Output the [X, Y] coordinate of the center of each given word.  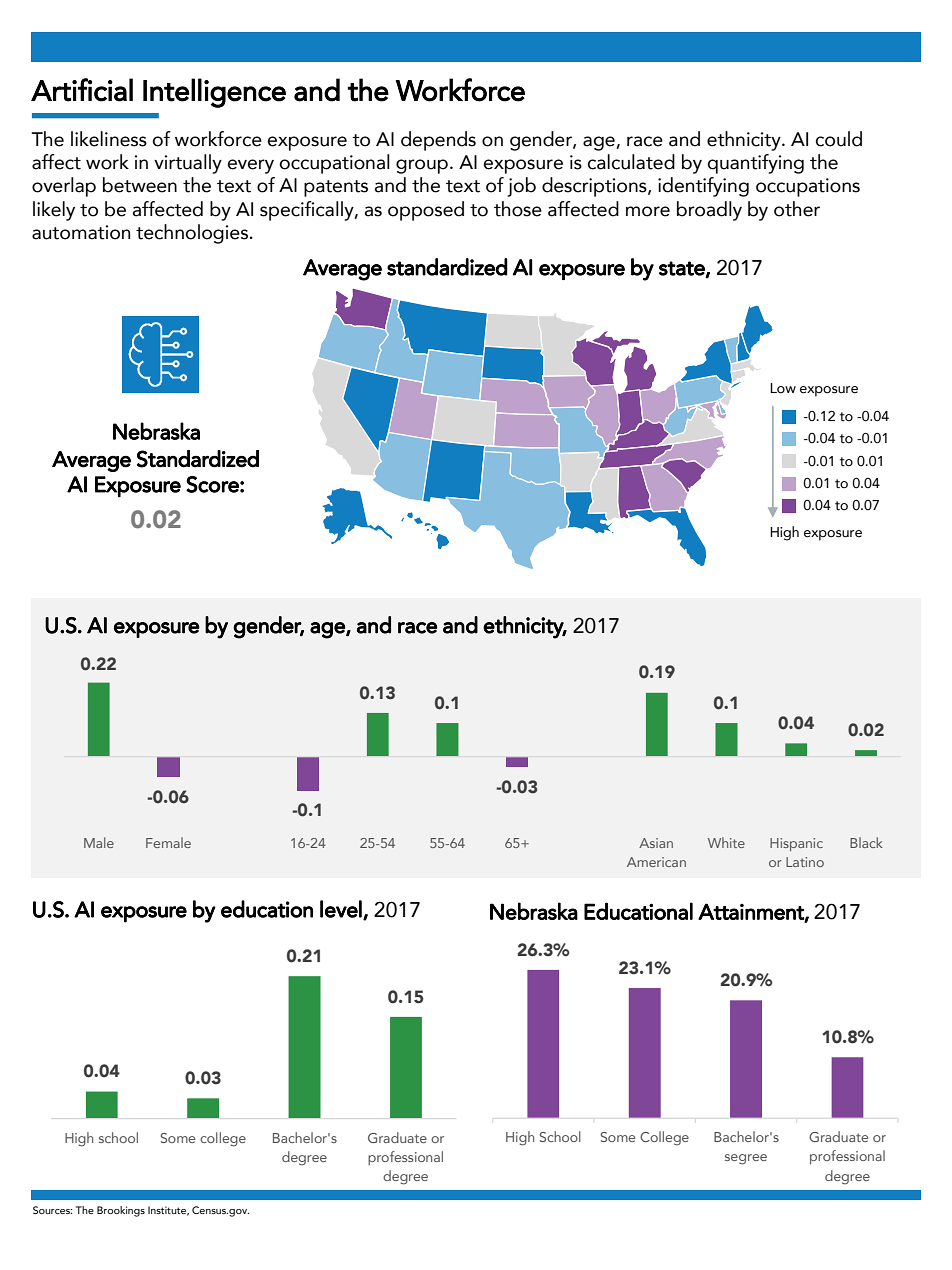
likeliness [109, 139]
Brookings [121, 1211]
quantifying [755, 164]
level [342, 910]
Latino [805, 862]
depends [438, 141]
